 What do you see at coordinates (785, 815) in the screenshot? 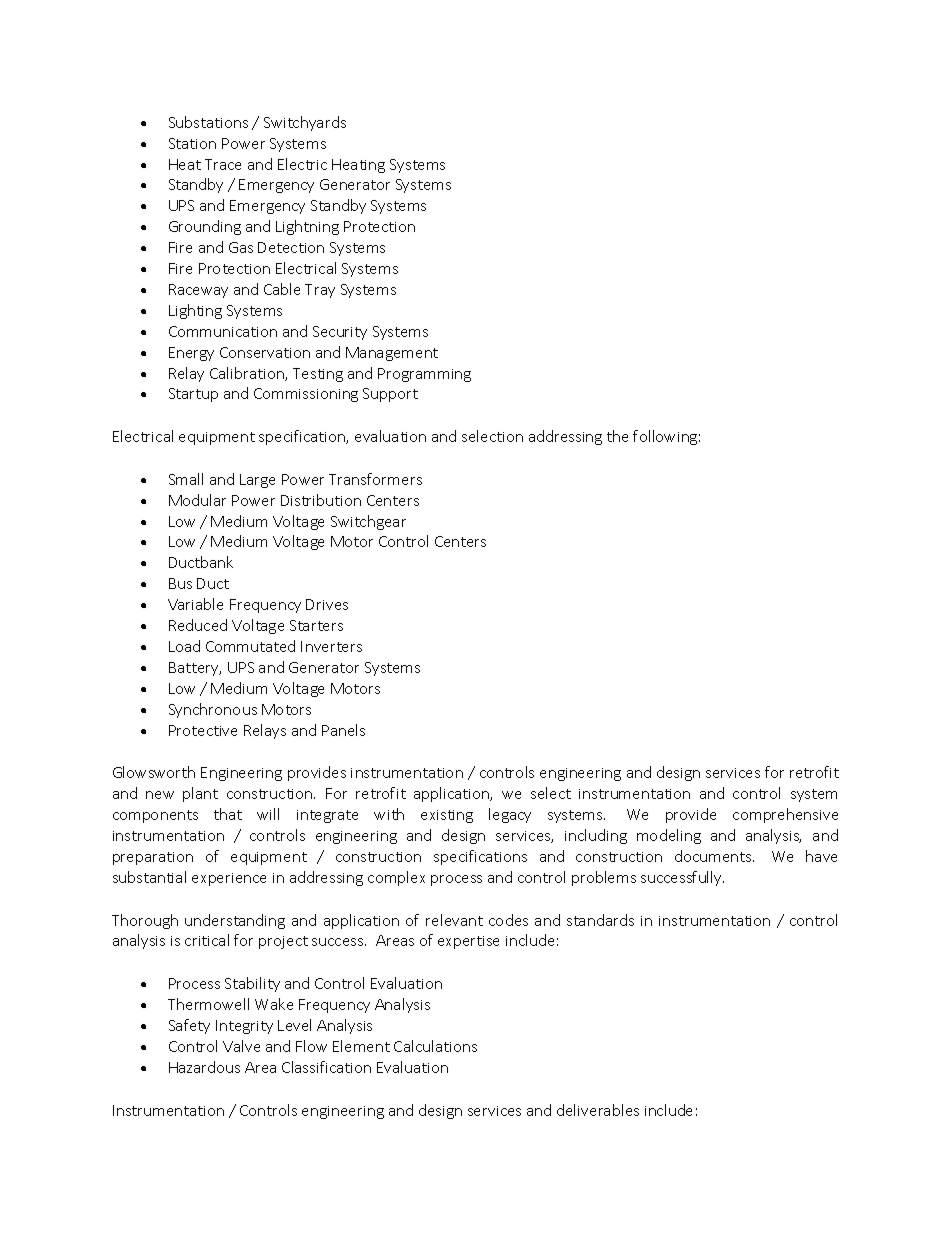
I see `comprehensive` at bounding box center [785, 815].
